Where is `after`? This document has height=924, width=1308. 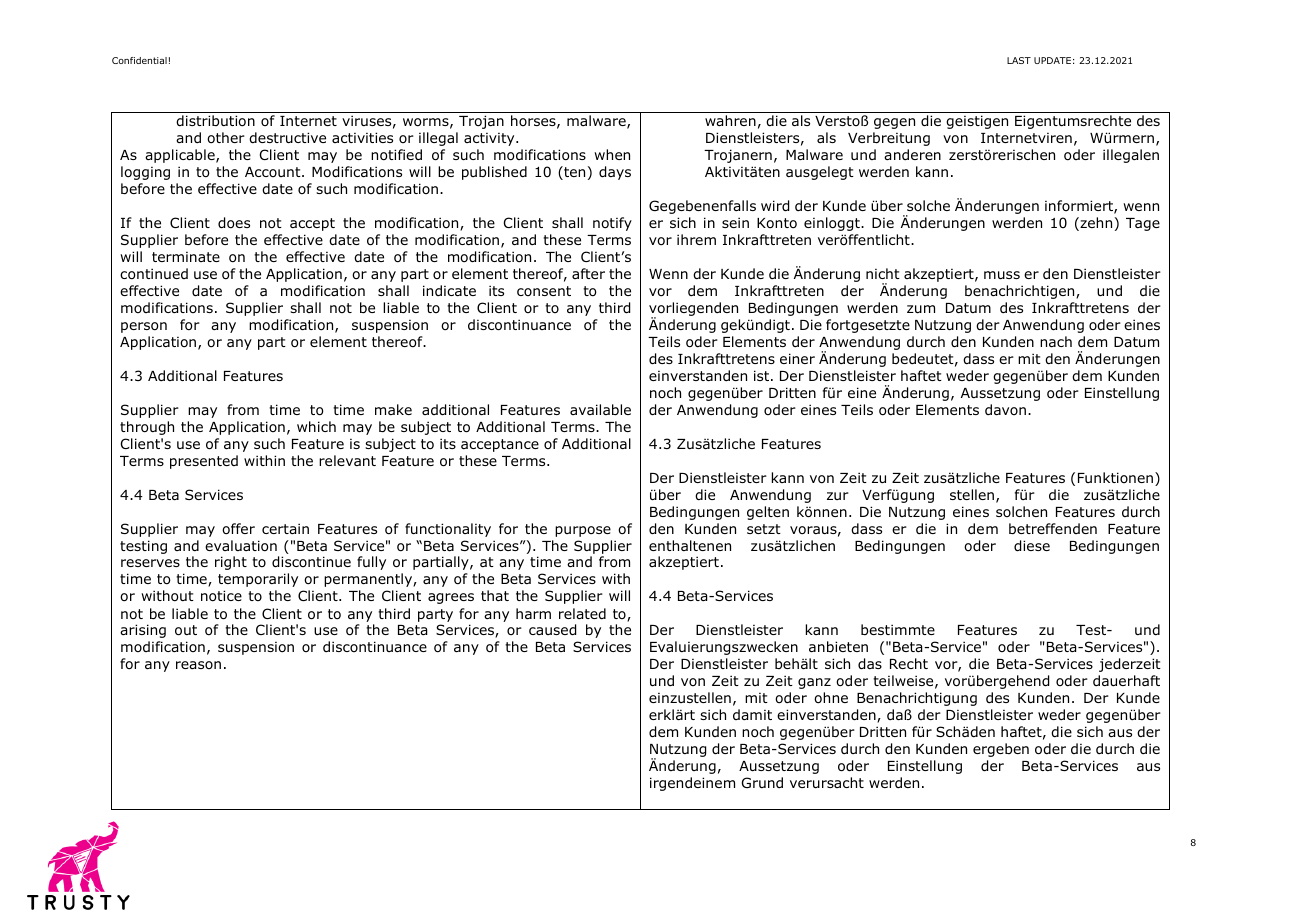 after is located at coordinates (588, 273).
